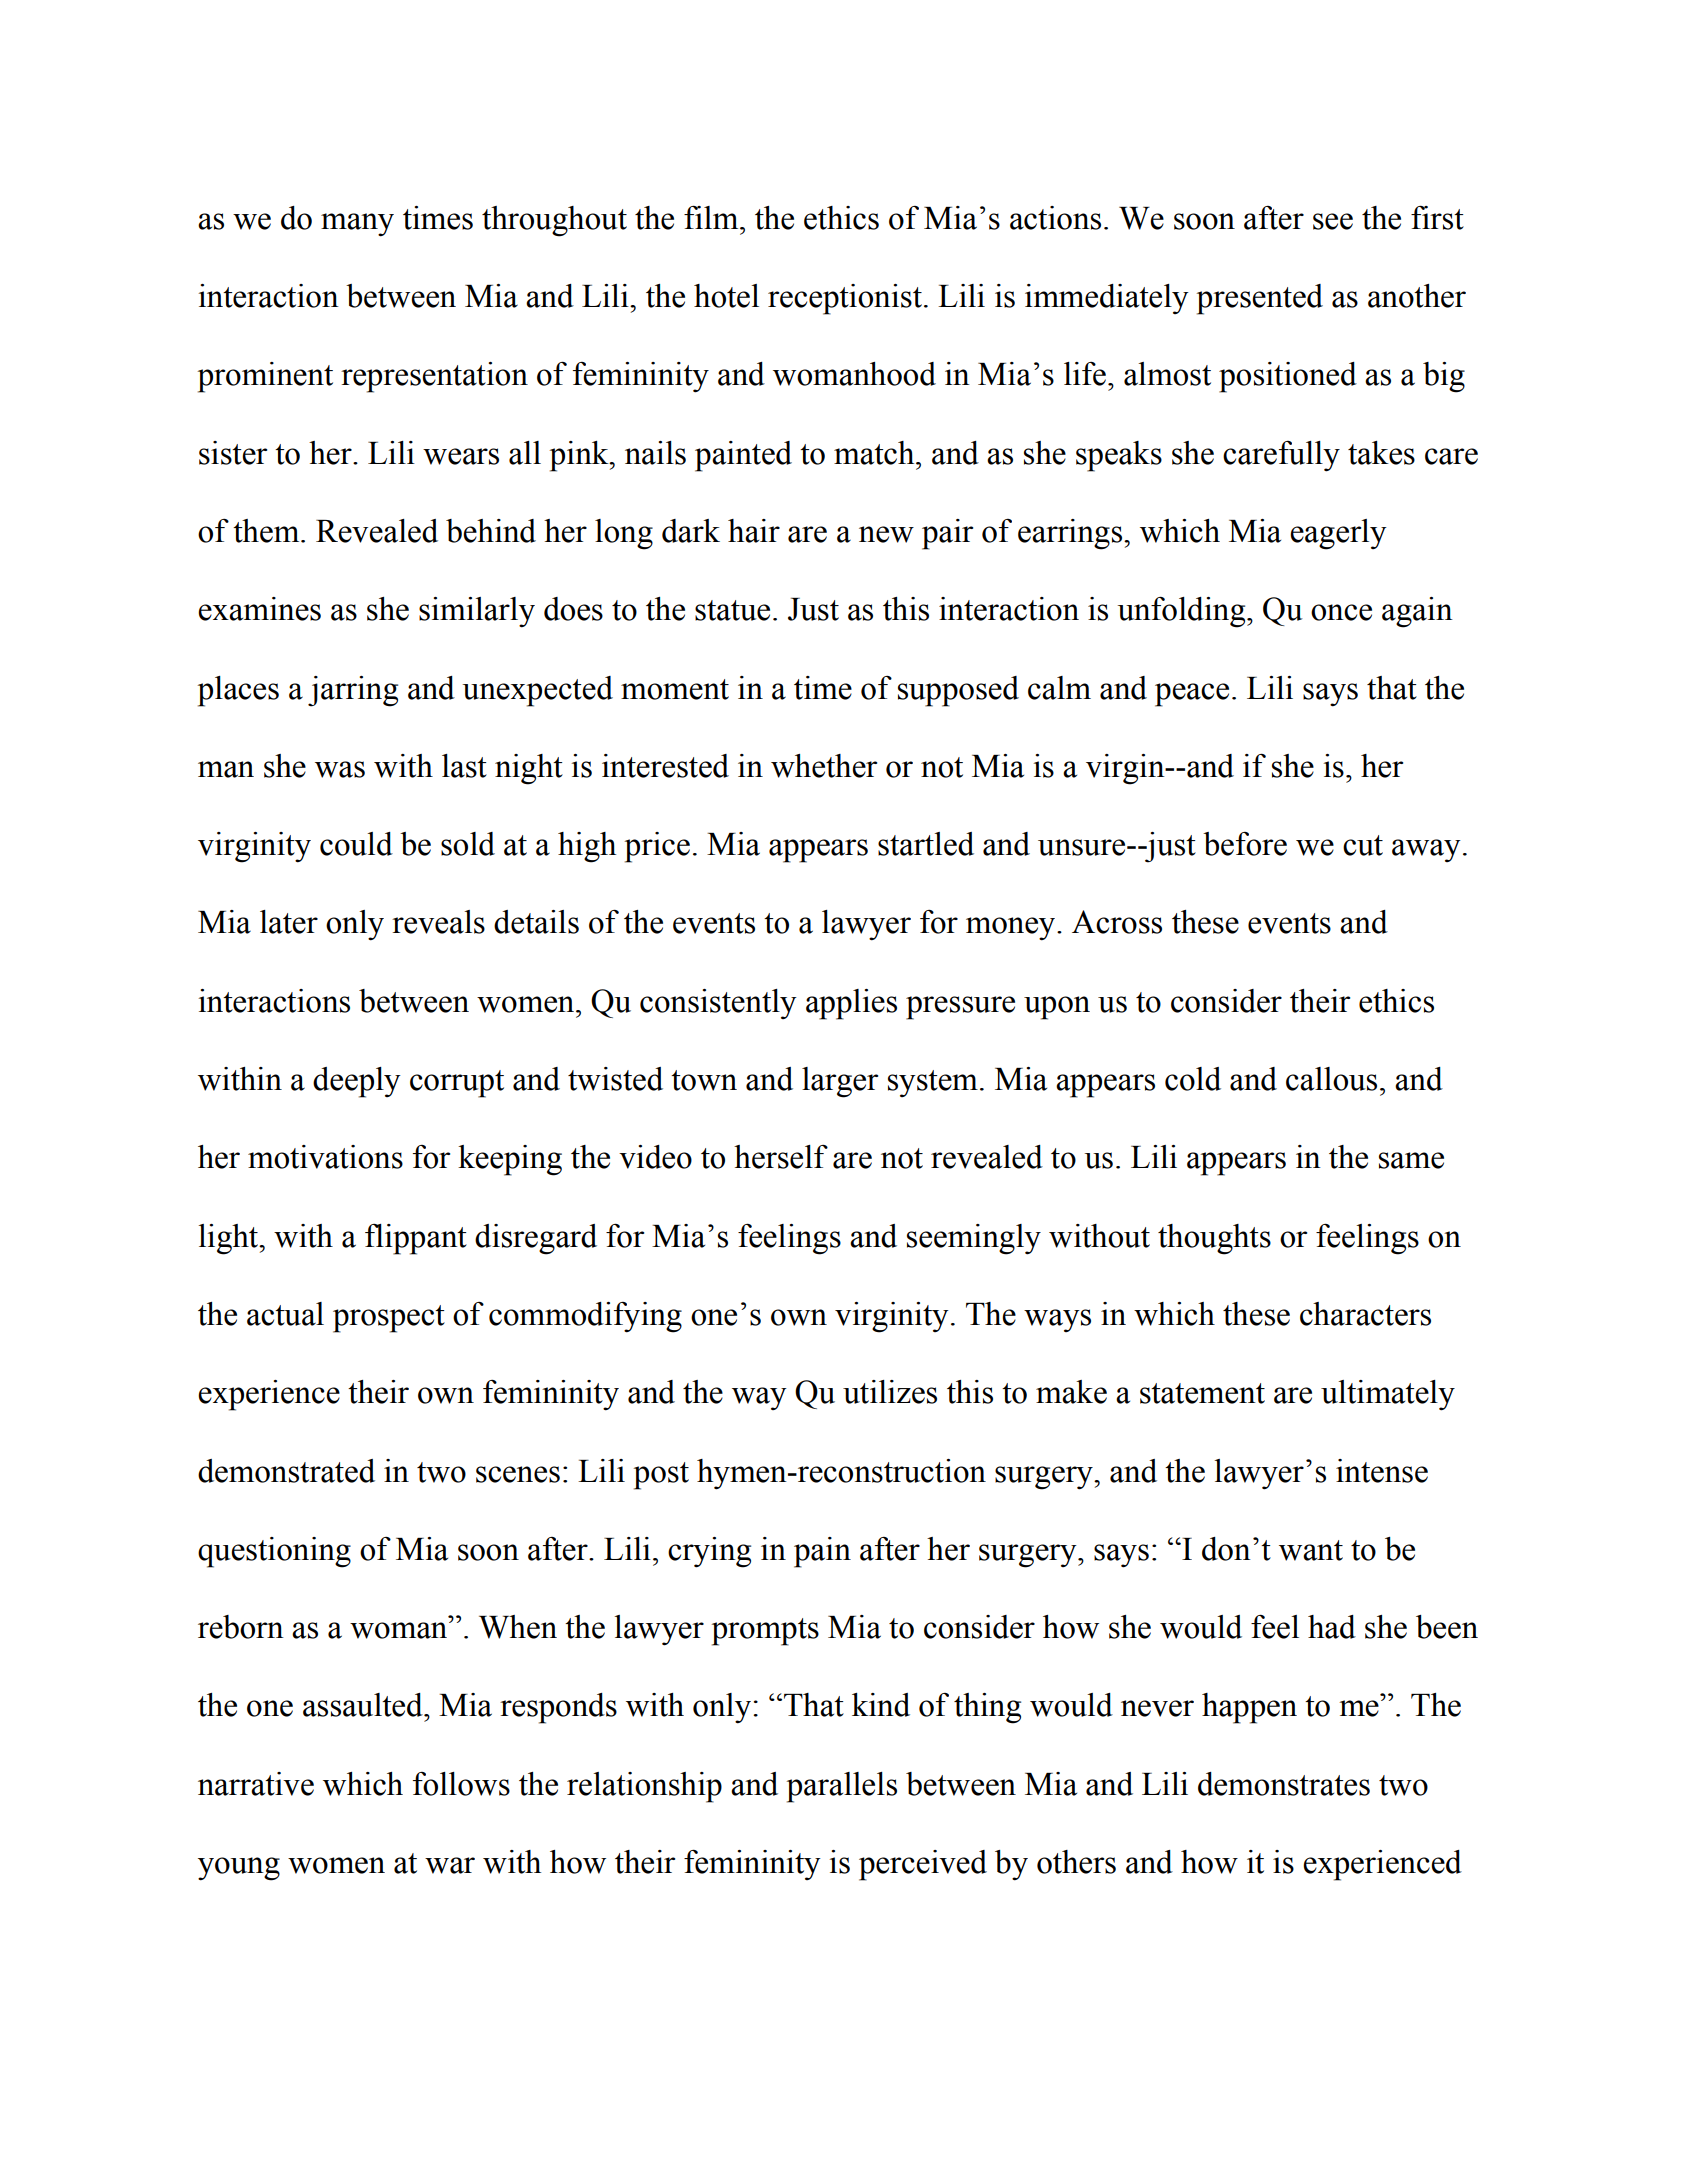  I want to click on demonstrated, so click(286, 1471).
